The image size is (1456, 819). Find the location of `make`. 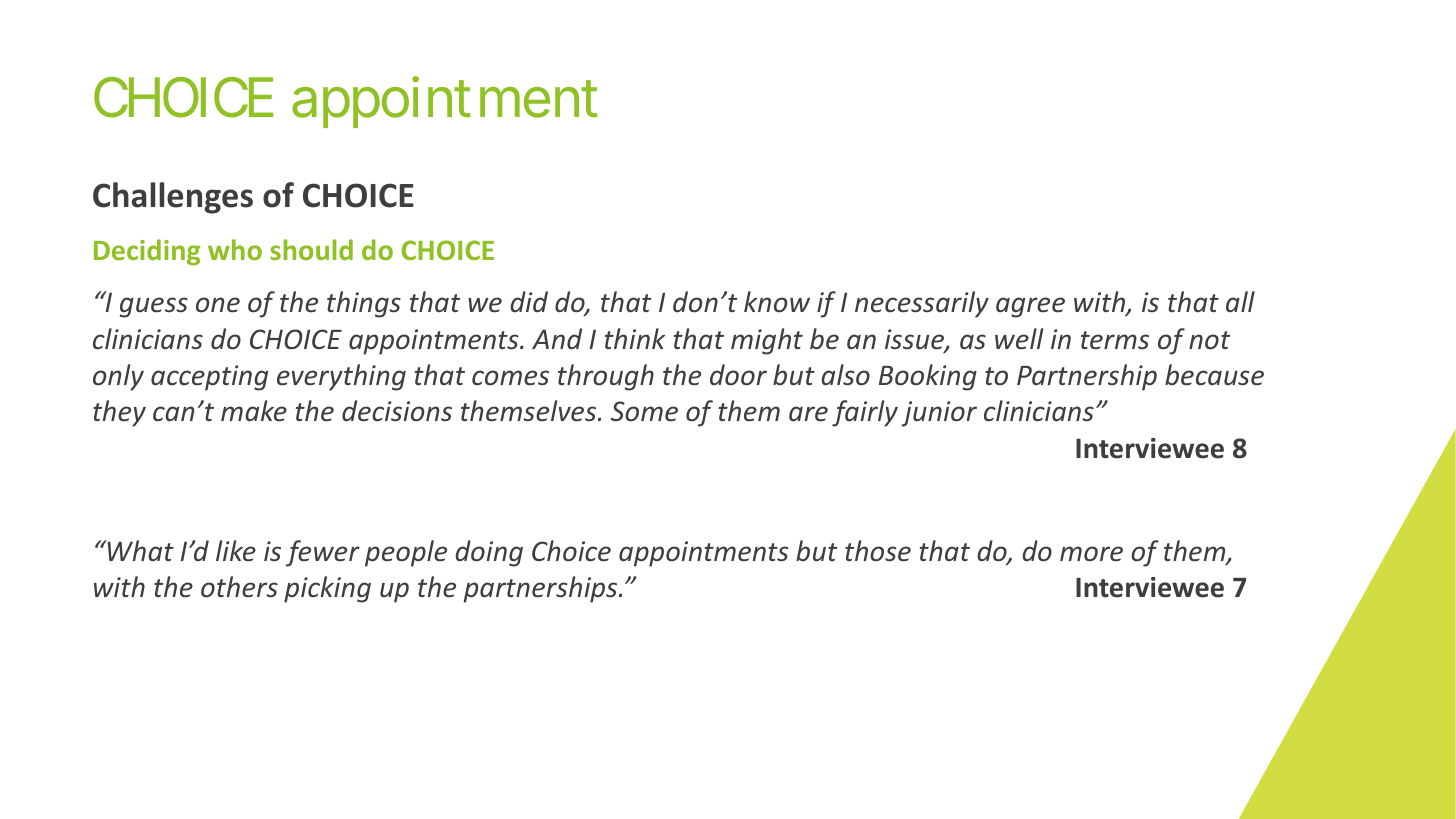

make is located at coordinates (254, 411).
